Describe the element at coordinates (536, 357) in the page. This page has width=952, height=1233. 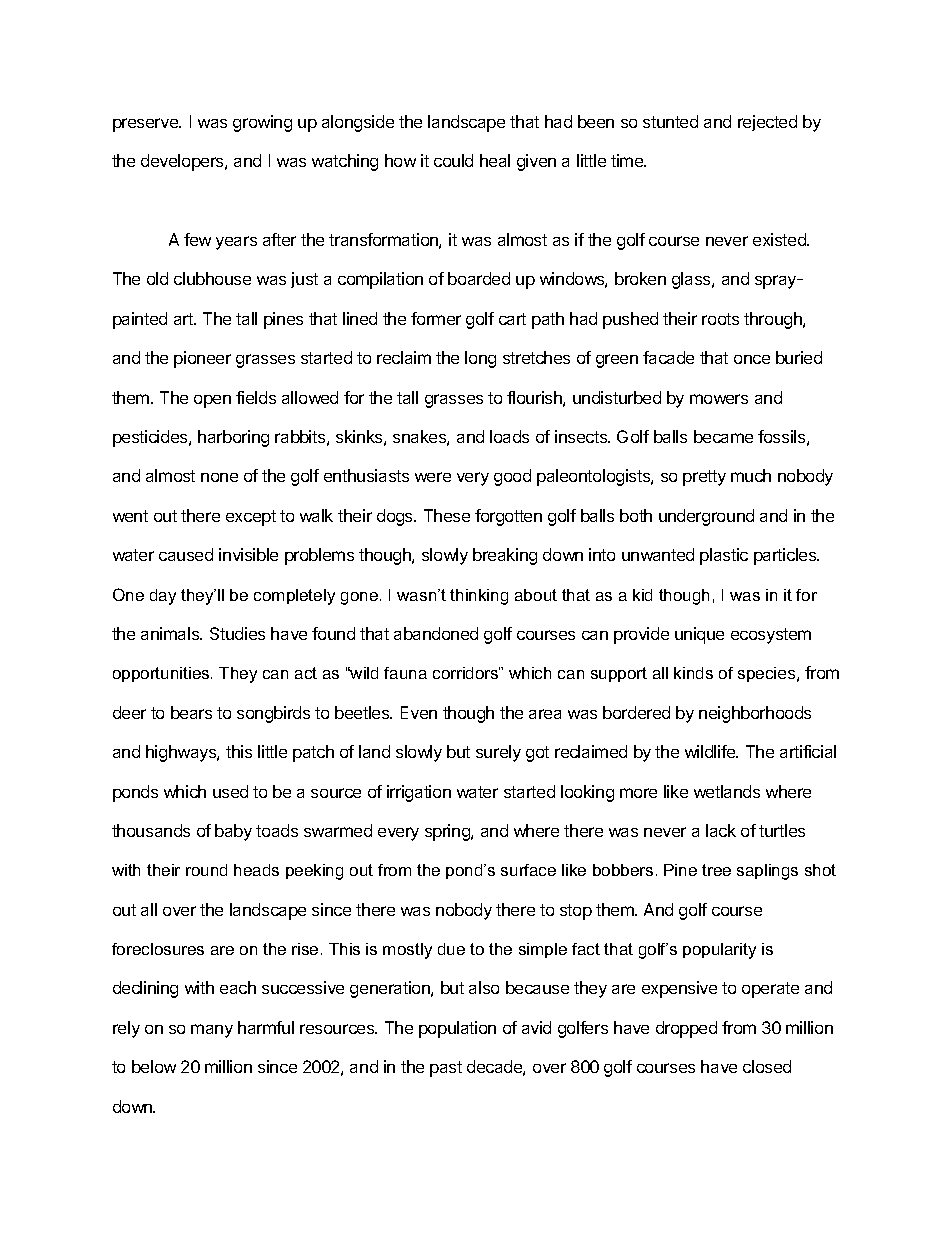
I see `stretches` at that location.
